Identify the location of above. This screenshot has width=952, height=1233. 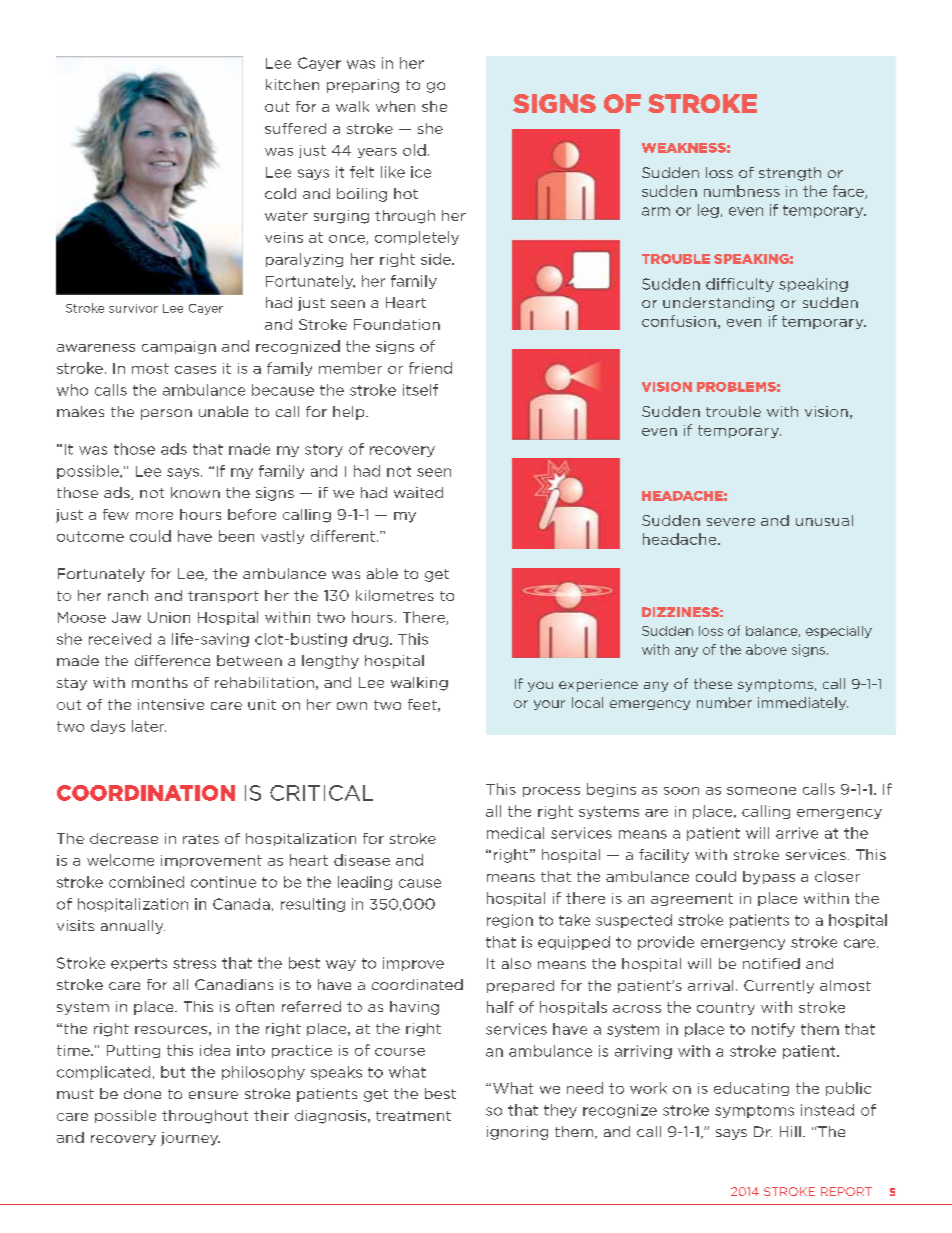
(766, 649).
